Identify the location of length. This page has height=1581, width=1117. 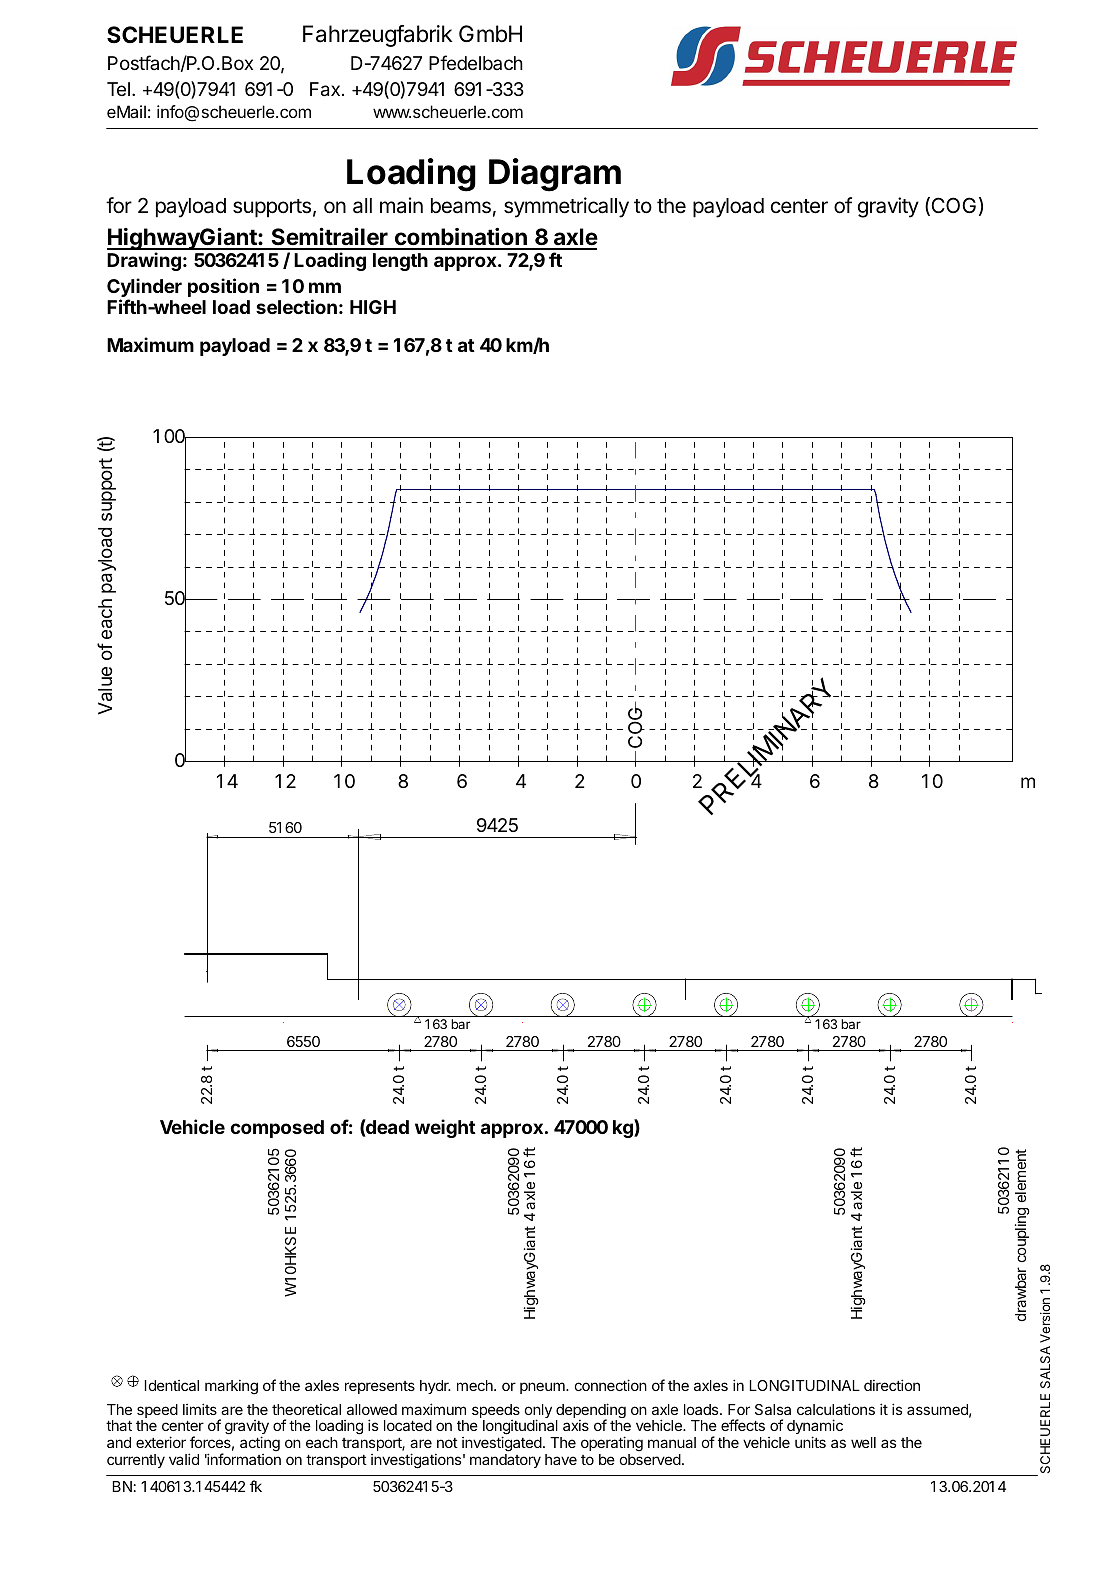
(400, 262).
